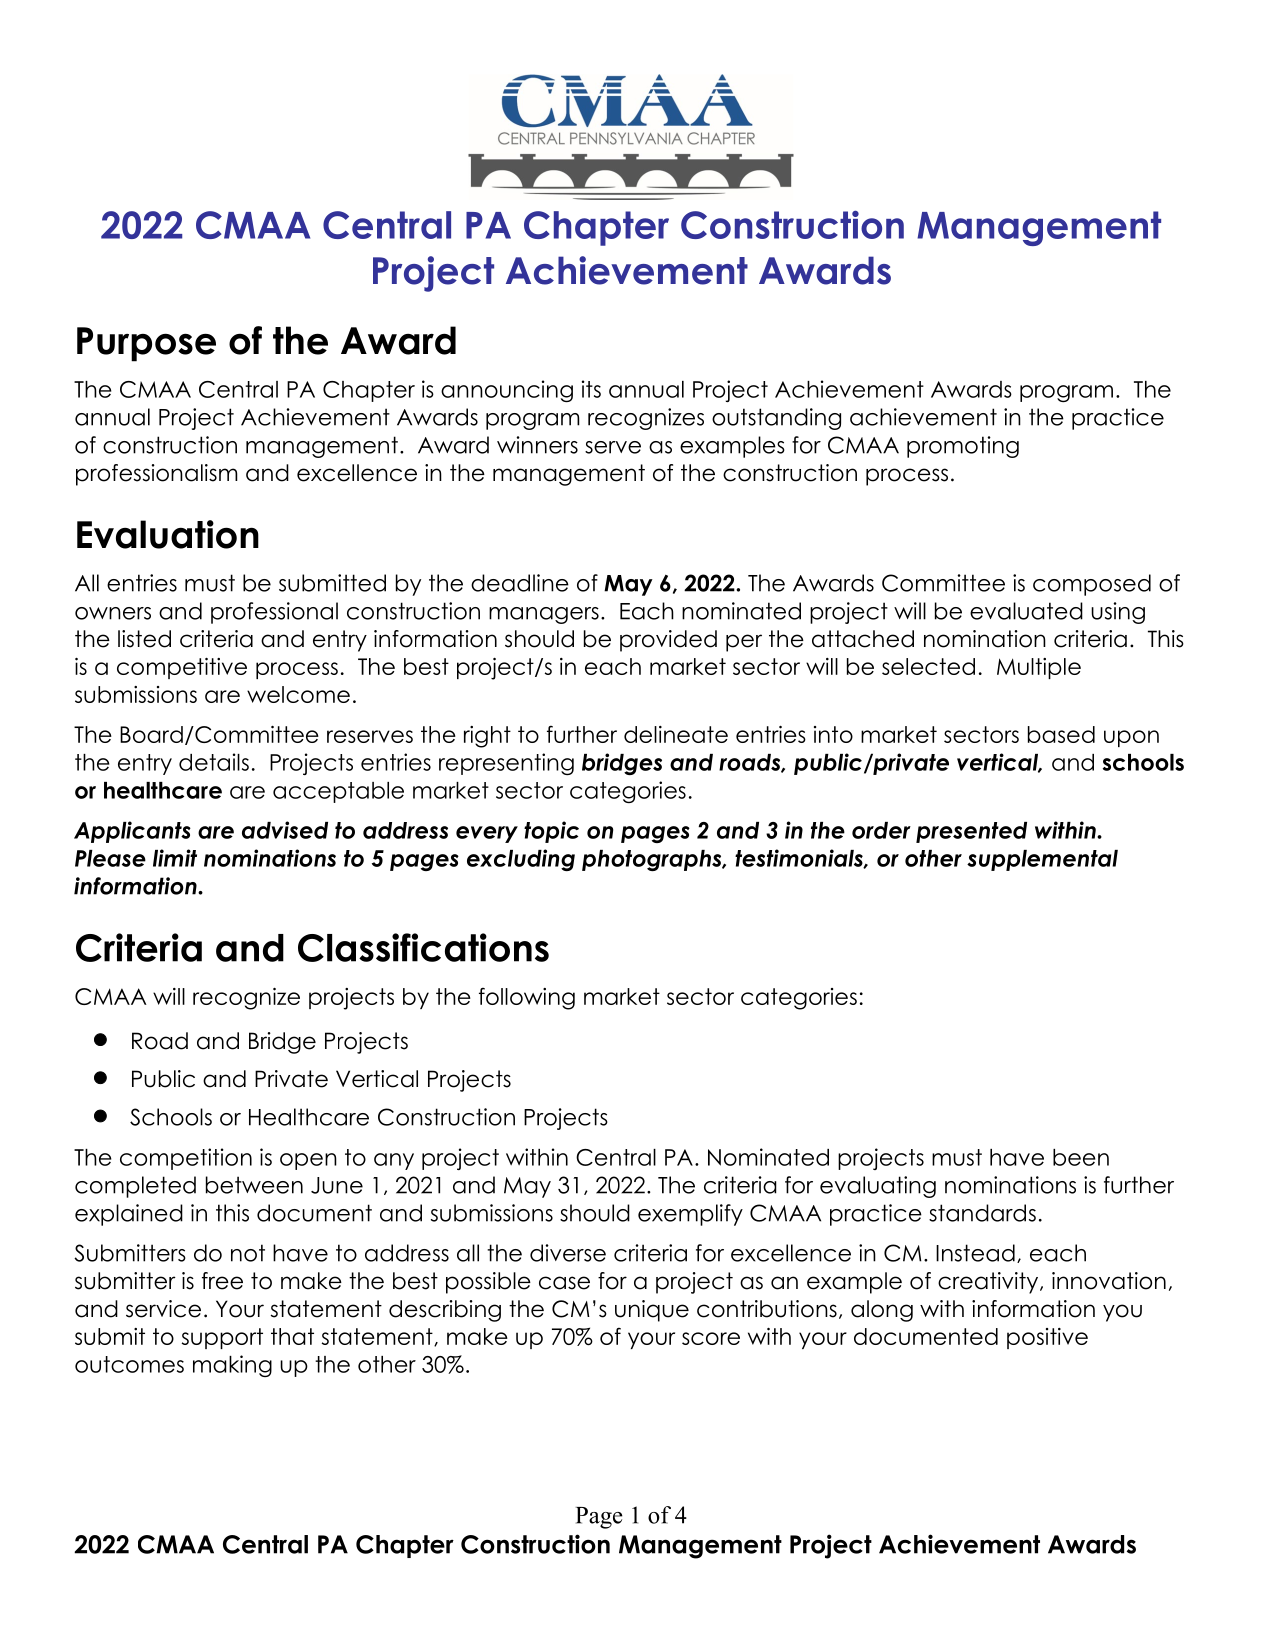 This screenshot has height=1633, width=1262. I want to click on promoting, so click(963, 447).
